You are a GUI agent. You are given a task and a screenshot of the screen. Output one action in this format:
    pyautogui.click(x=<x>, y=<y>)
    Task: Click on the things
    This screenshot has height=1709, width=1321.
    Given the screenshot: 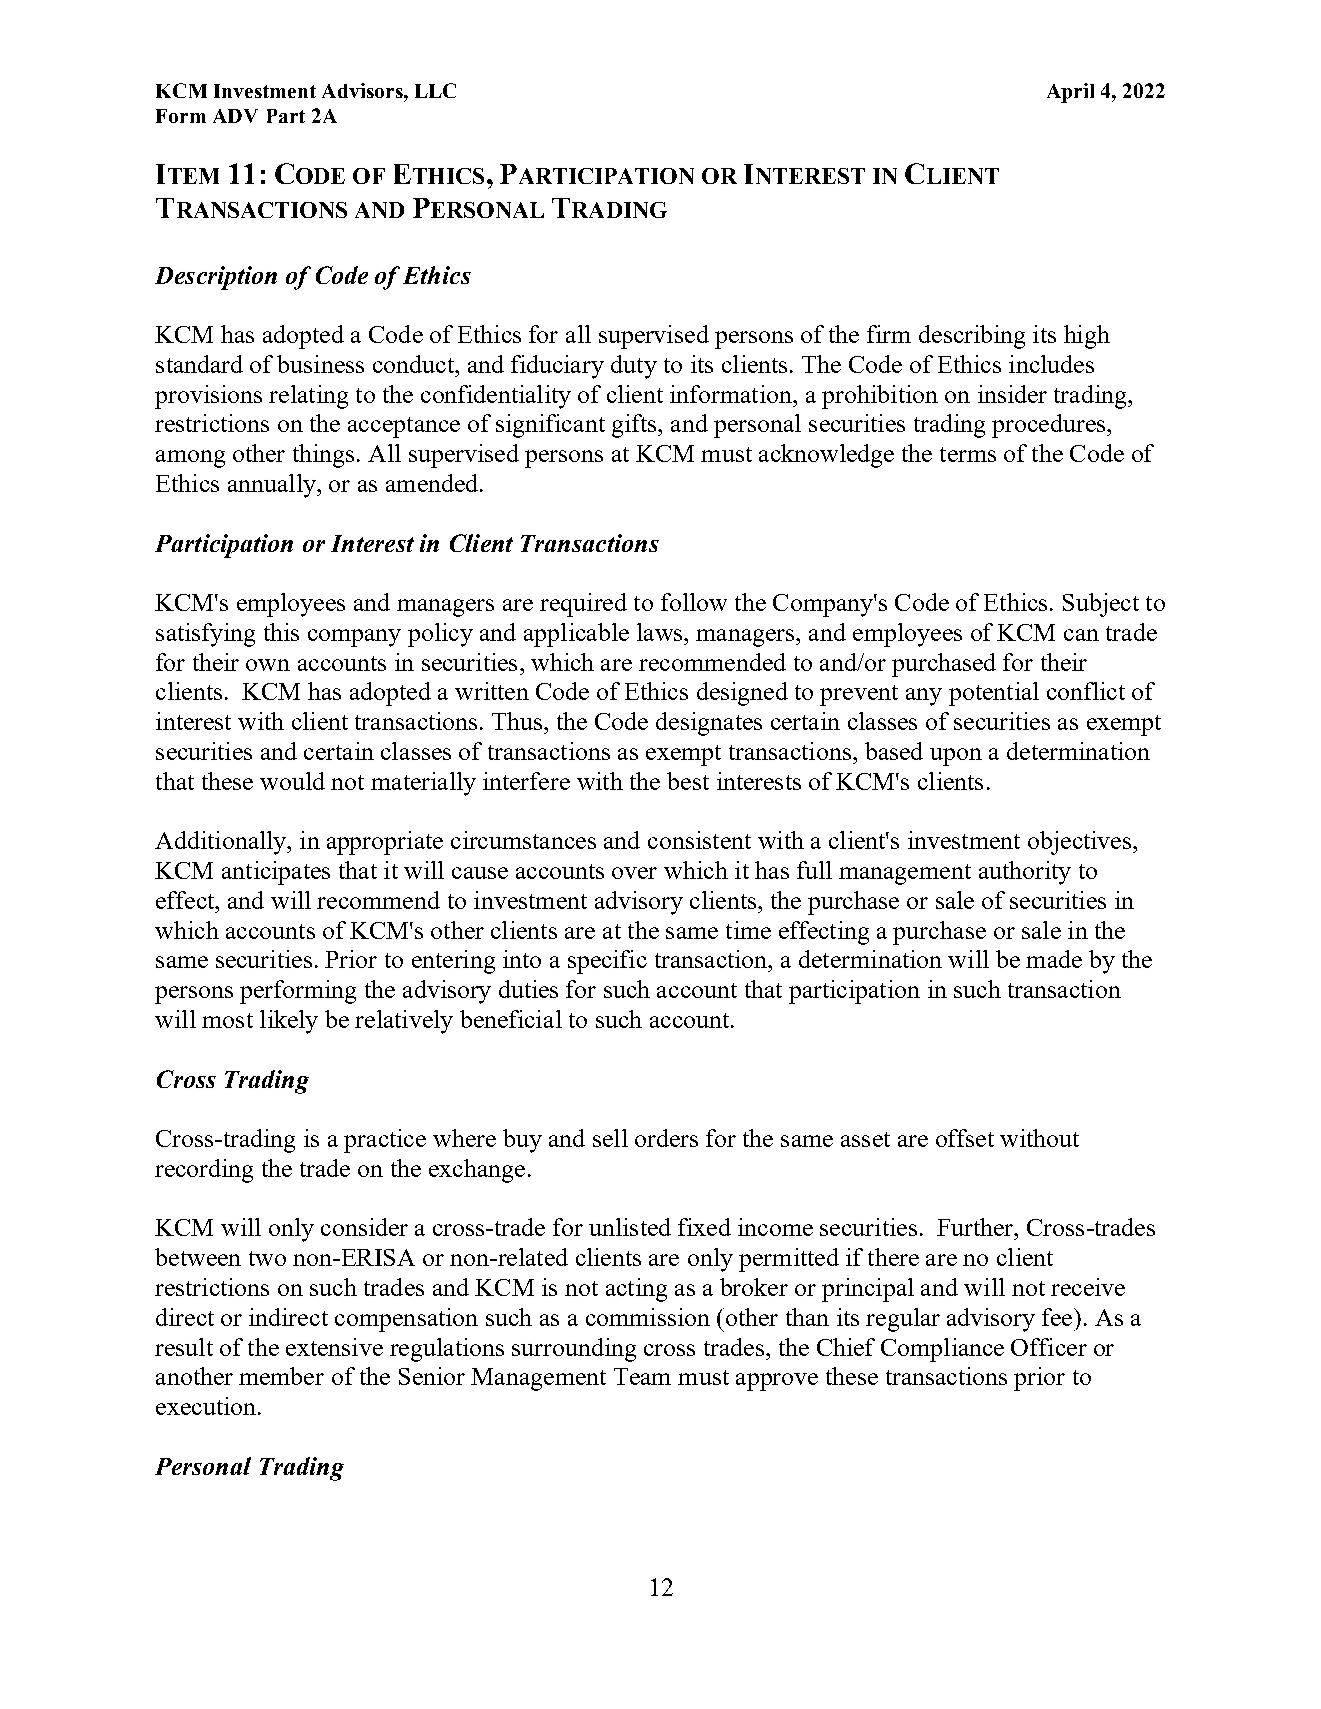 What is the action you would take?
    pyautogui.click(x=323, y=456)
